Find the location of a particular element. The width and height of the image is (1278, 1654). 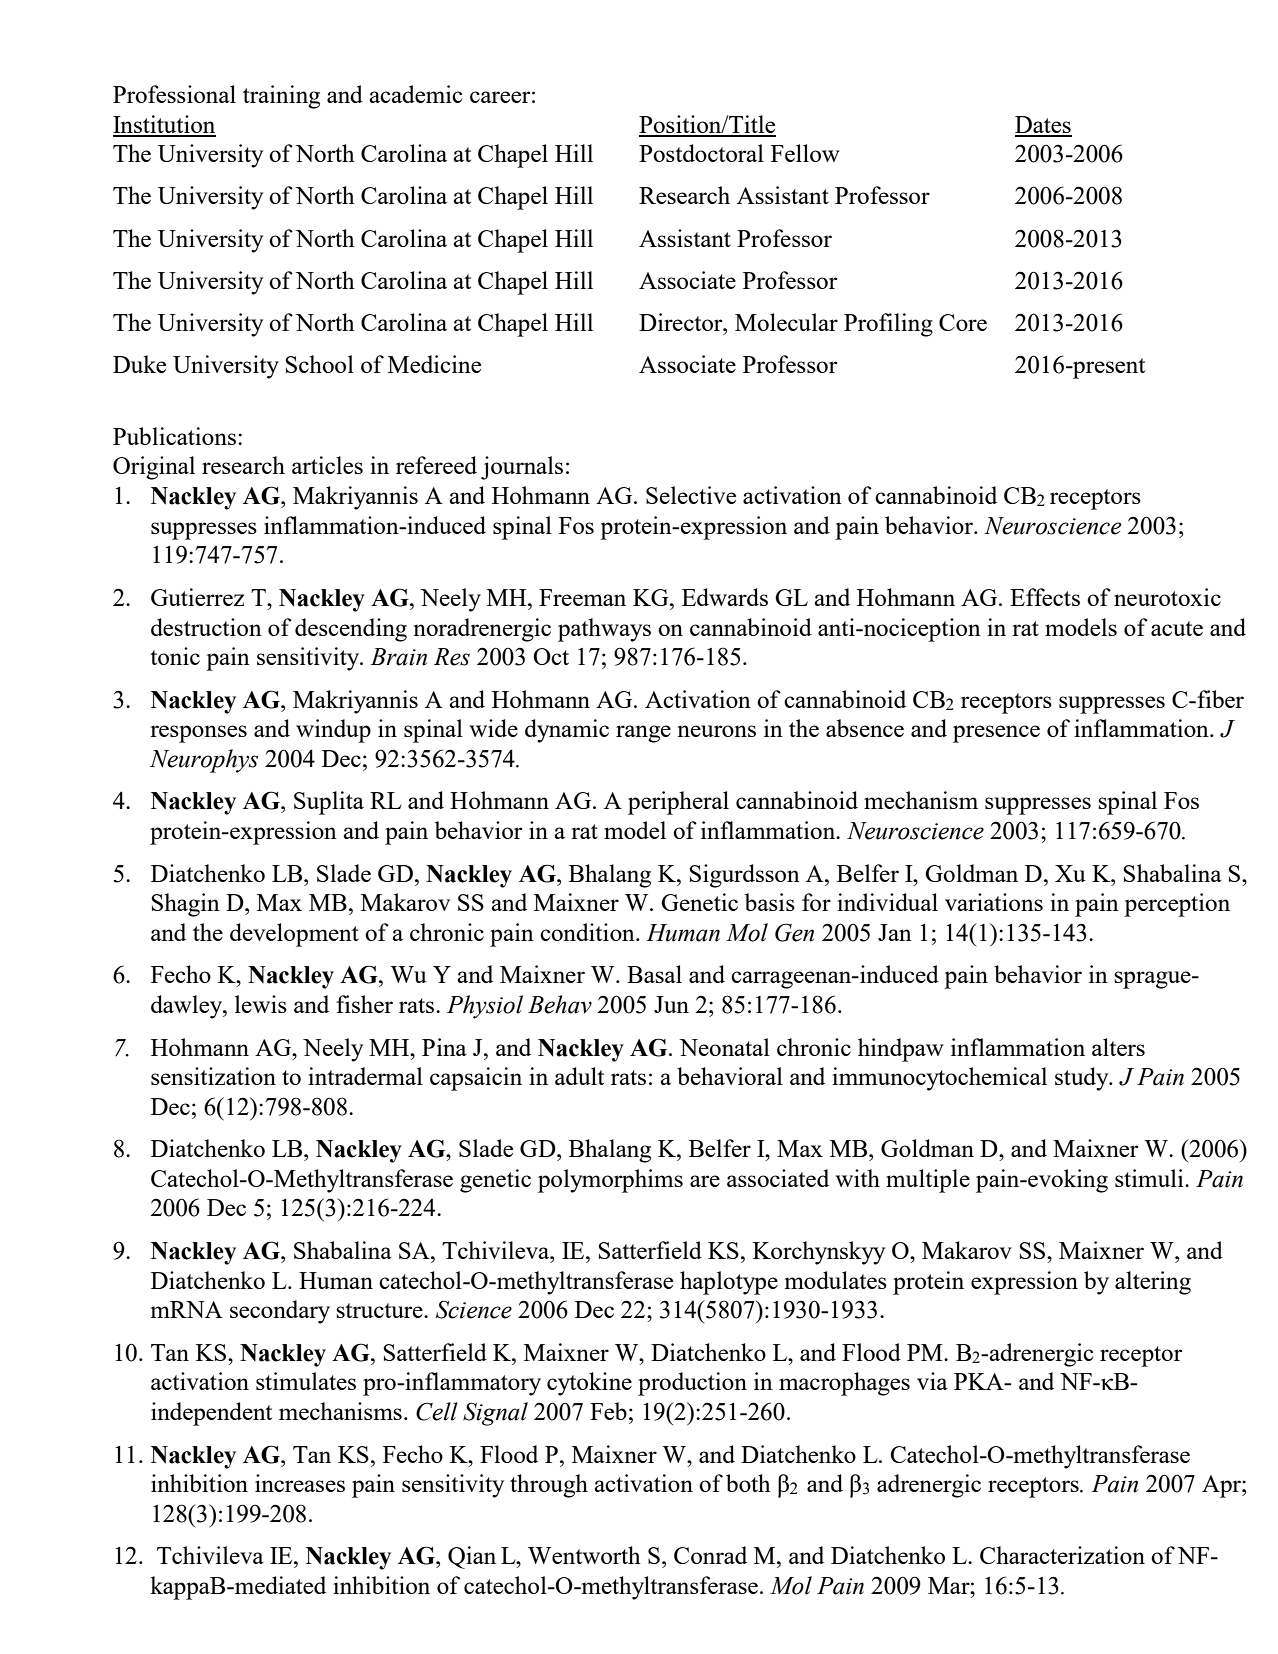

Conrad is located at coordinates (710, 1555).
